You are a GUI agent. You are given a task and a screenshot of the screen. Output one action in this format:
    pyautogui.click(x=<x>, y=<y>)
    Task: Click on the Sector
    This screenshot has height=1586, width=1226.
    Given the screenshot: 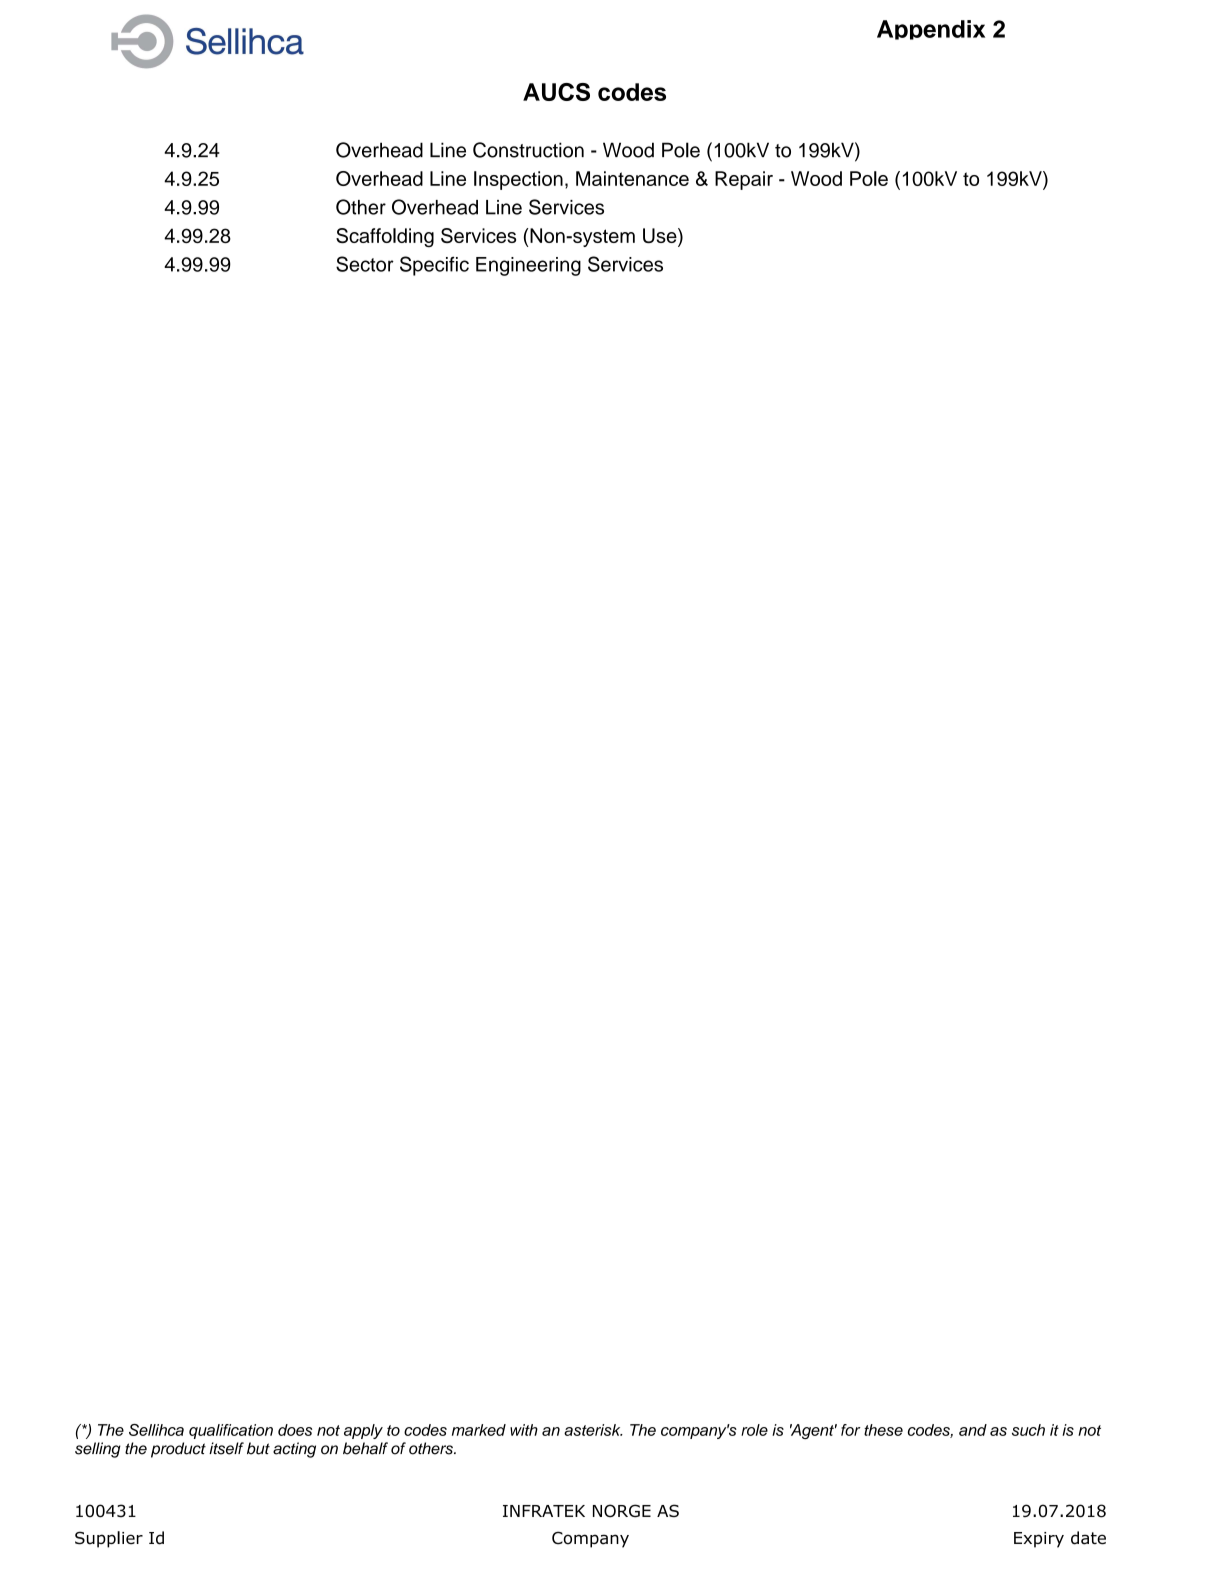 What is the action you would take?
    pyautogui.click(x=365, y=264)
